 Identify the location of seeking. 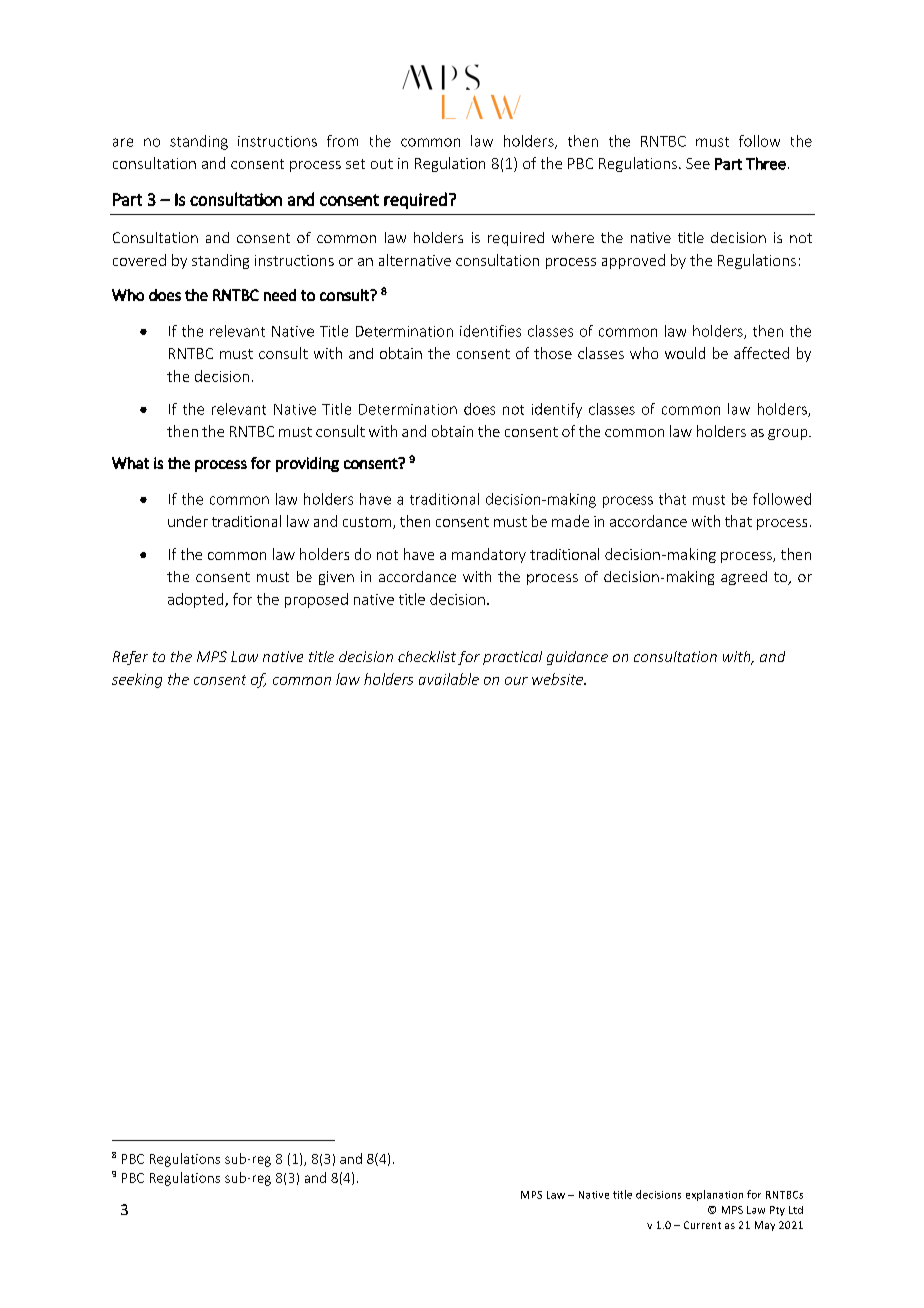
(137, 680).
